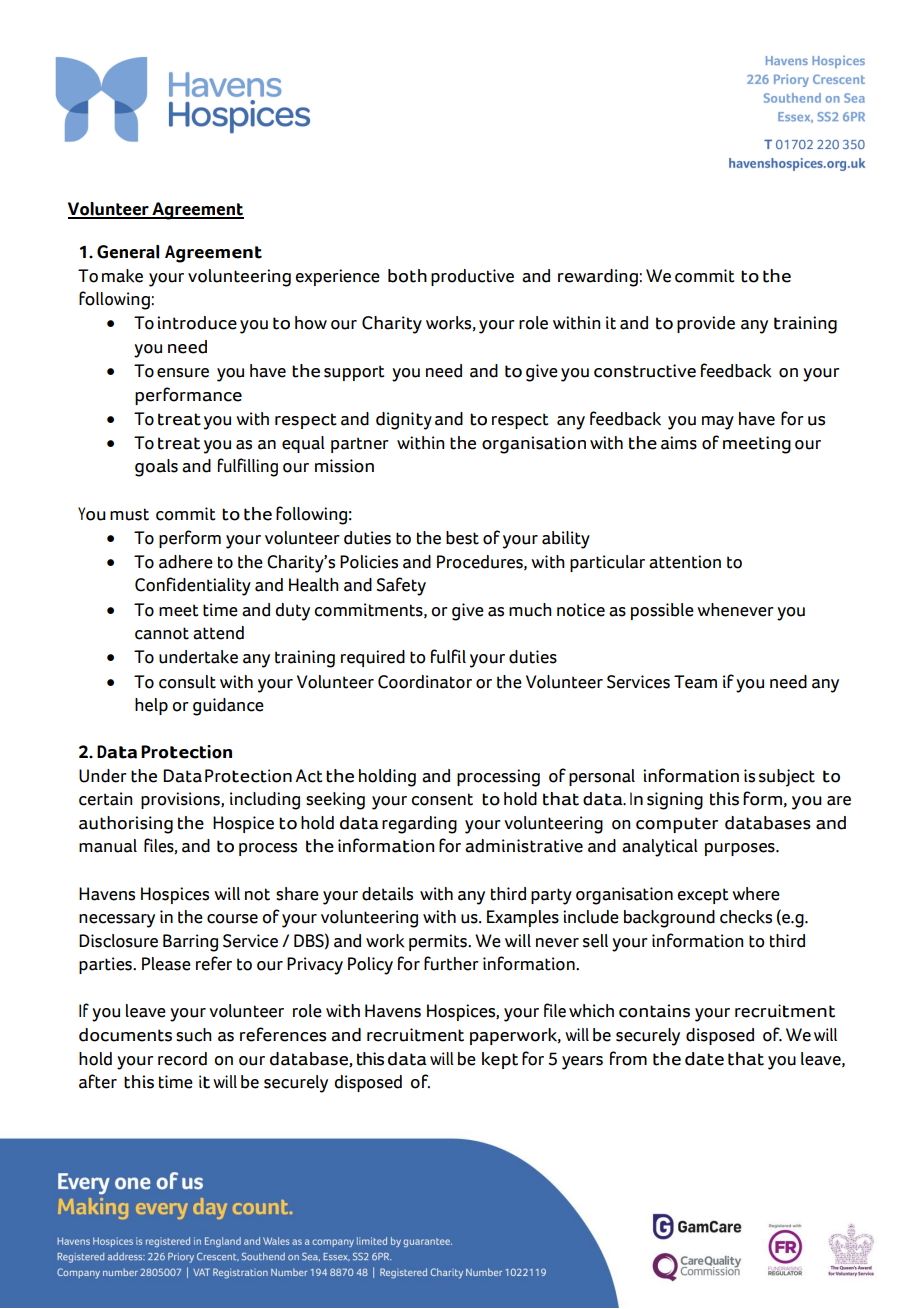 The height and width of the page is (1309, 924). I want to click on General, so click(128, 252).
